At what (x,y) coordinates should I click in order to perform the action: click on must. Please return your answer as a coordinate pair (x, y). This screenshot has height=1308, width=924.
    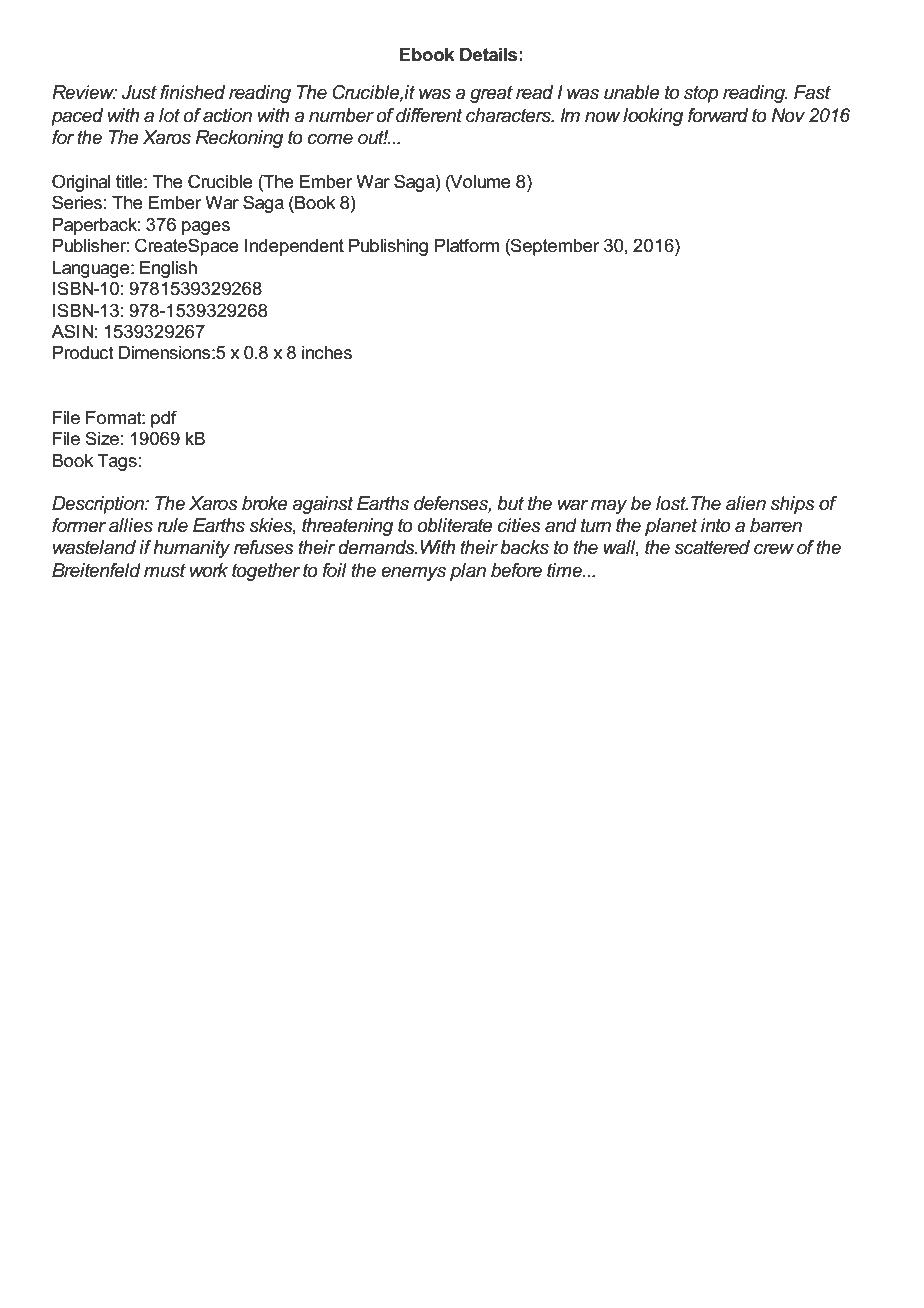
    Looking at the image, I should click on (165, 570).
